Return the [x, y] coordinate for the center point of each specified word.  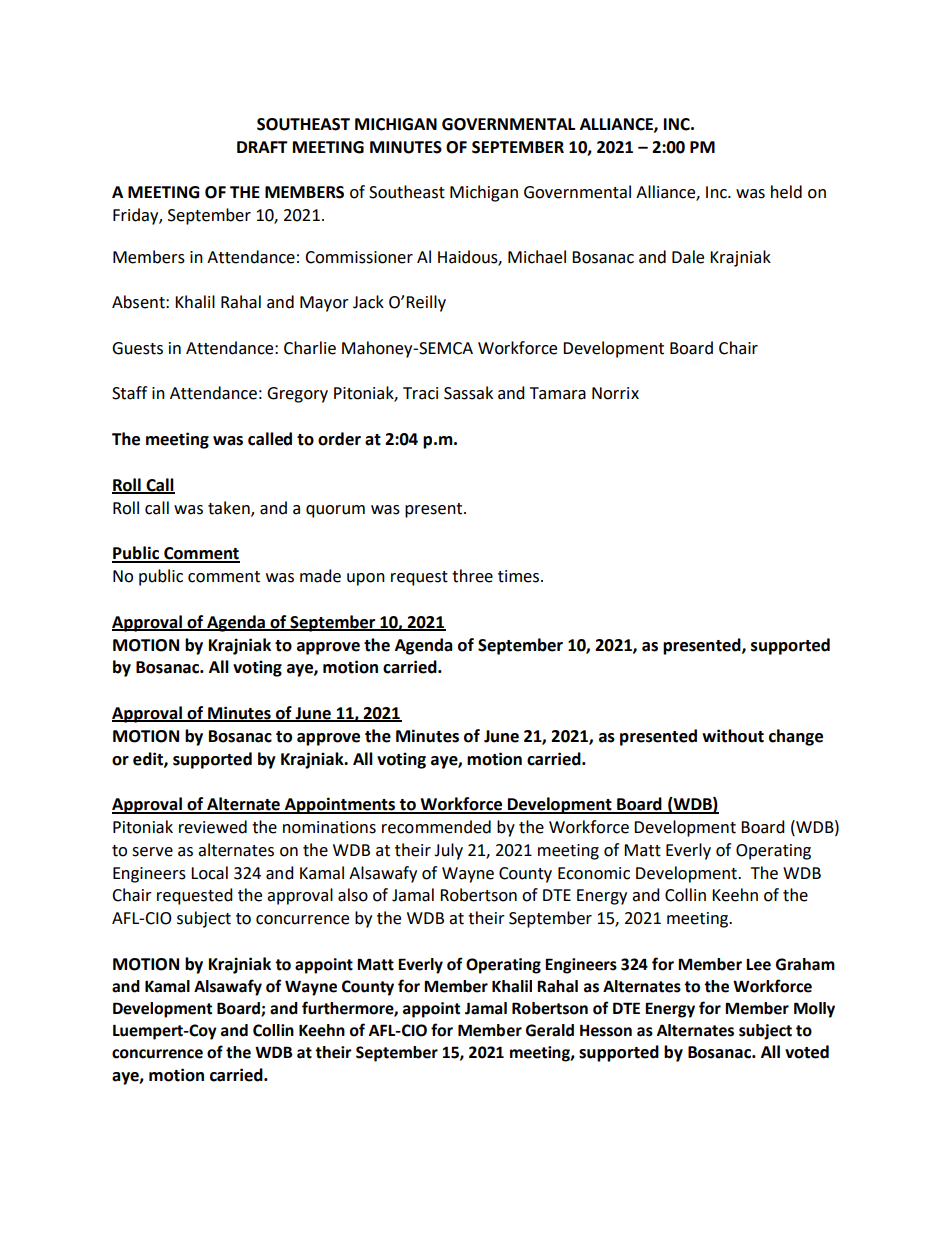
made [320, 576]
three [472, 576]
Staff [129, 393]
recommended [436, 827]
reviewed [213, 827]
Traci [420, 393]
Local [209, 873]
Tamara [558, 393]
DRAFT [262, 147]
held [786, 192]
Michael [537, 257]
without [733, 736]
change [796, 737]
